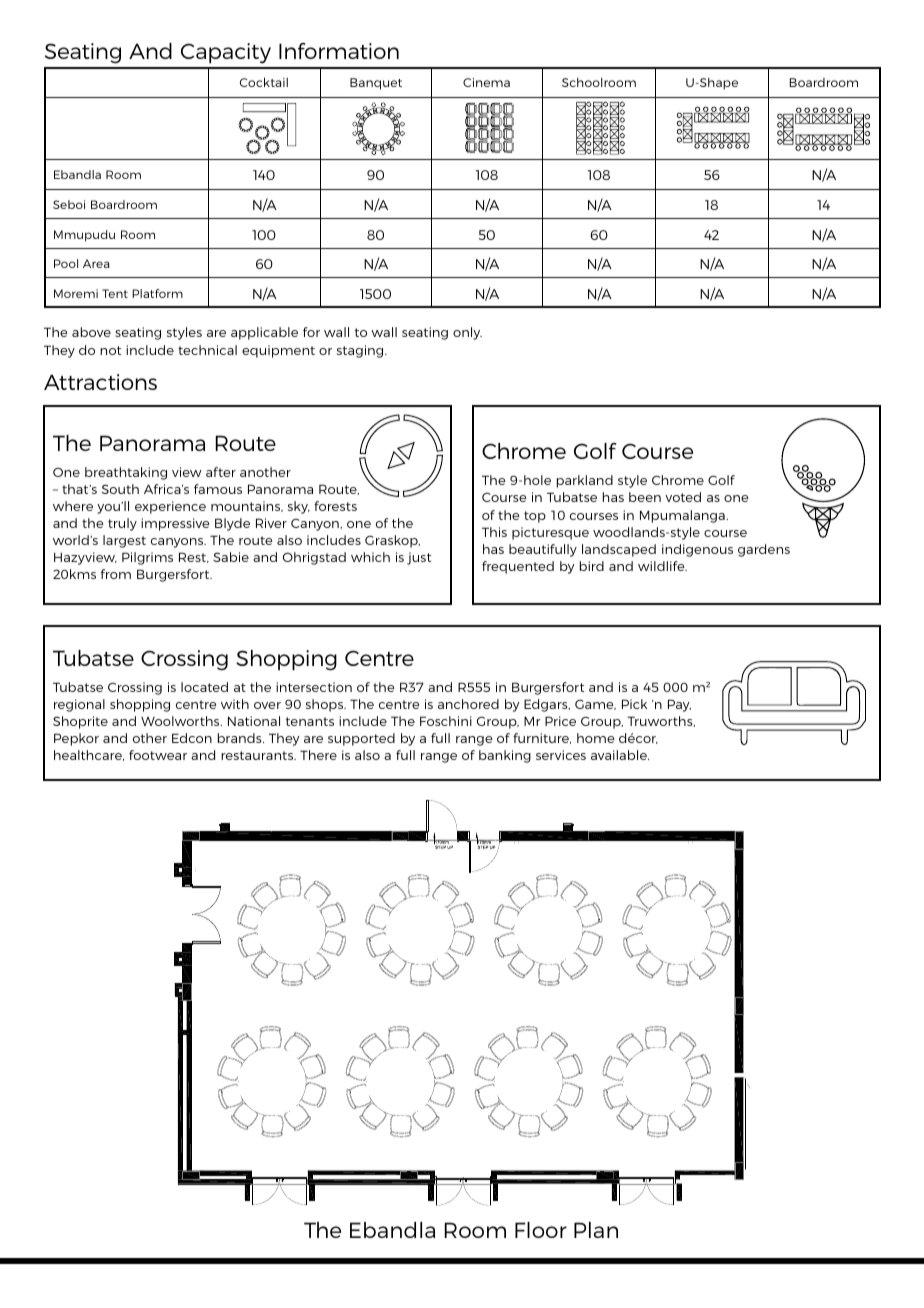 The image size is (924, 1308). What do you see at coordinates (541, 1230) in the page?
I see `Floor` at bounding box center [541, 1230].
